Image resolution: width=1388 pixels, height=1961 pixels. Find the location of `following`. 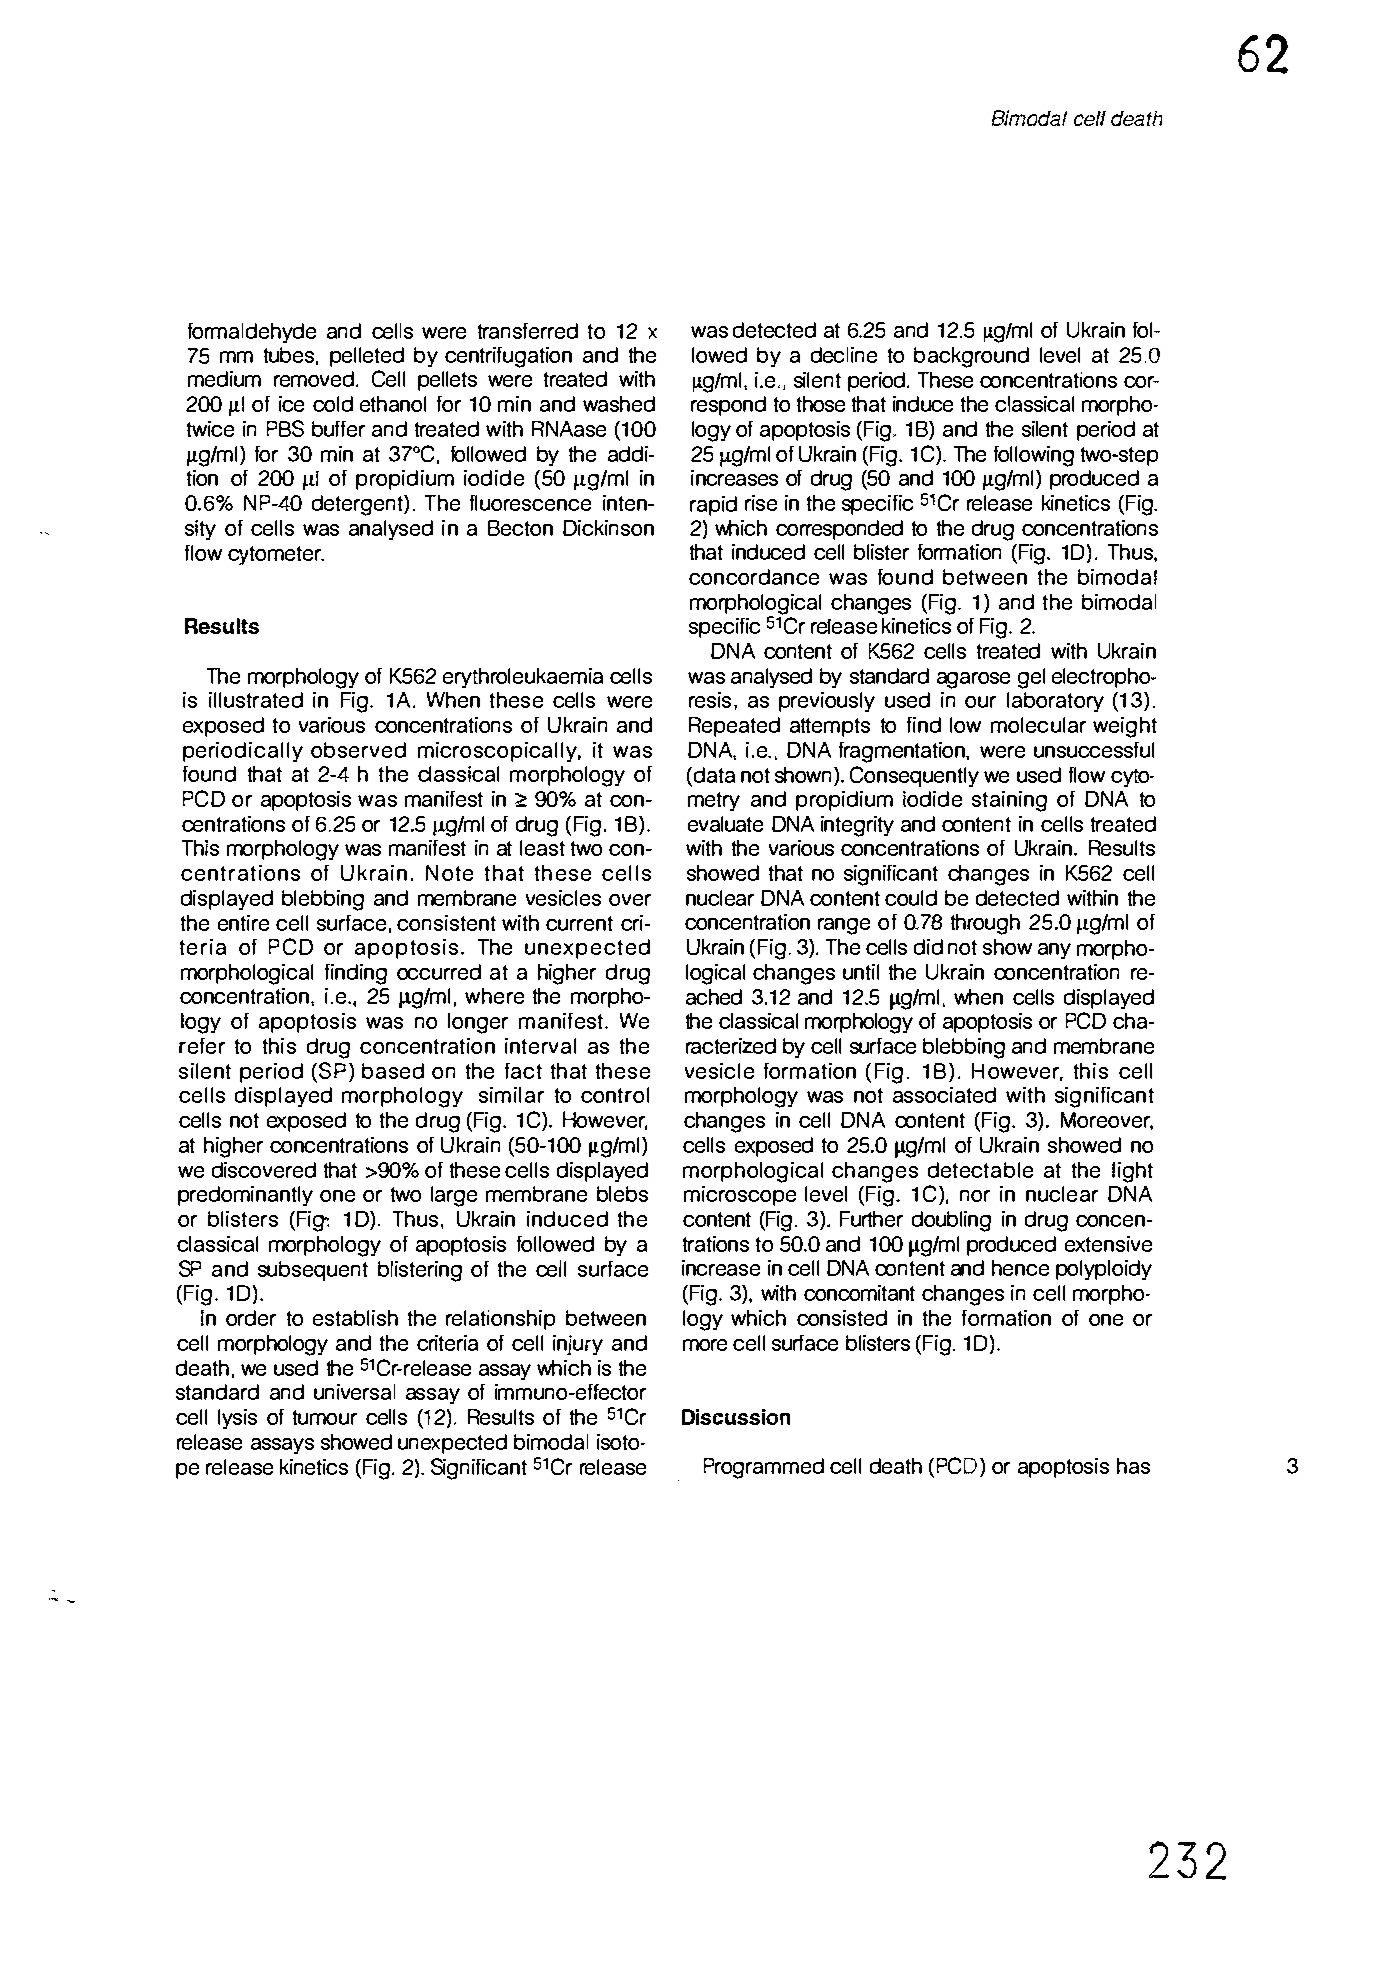

following is located at coordinates (1034, 456).
